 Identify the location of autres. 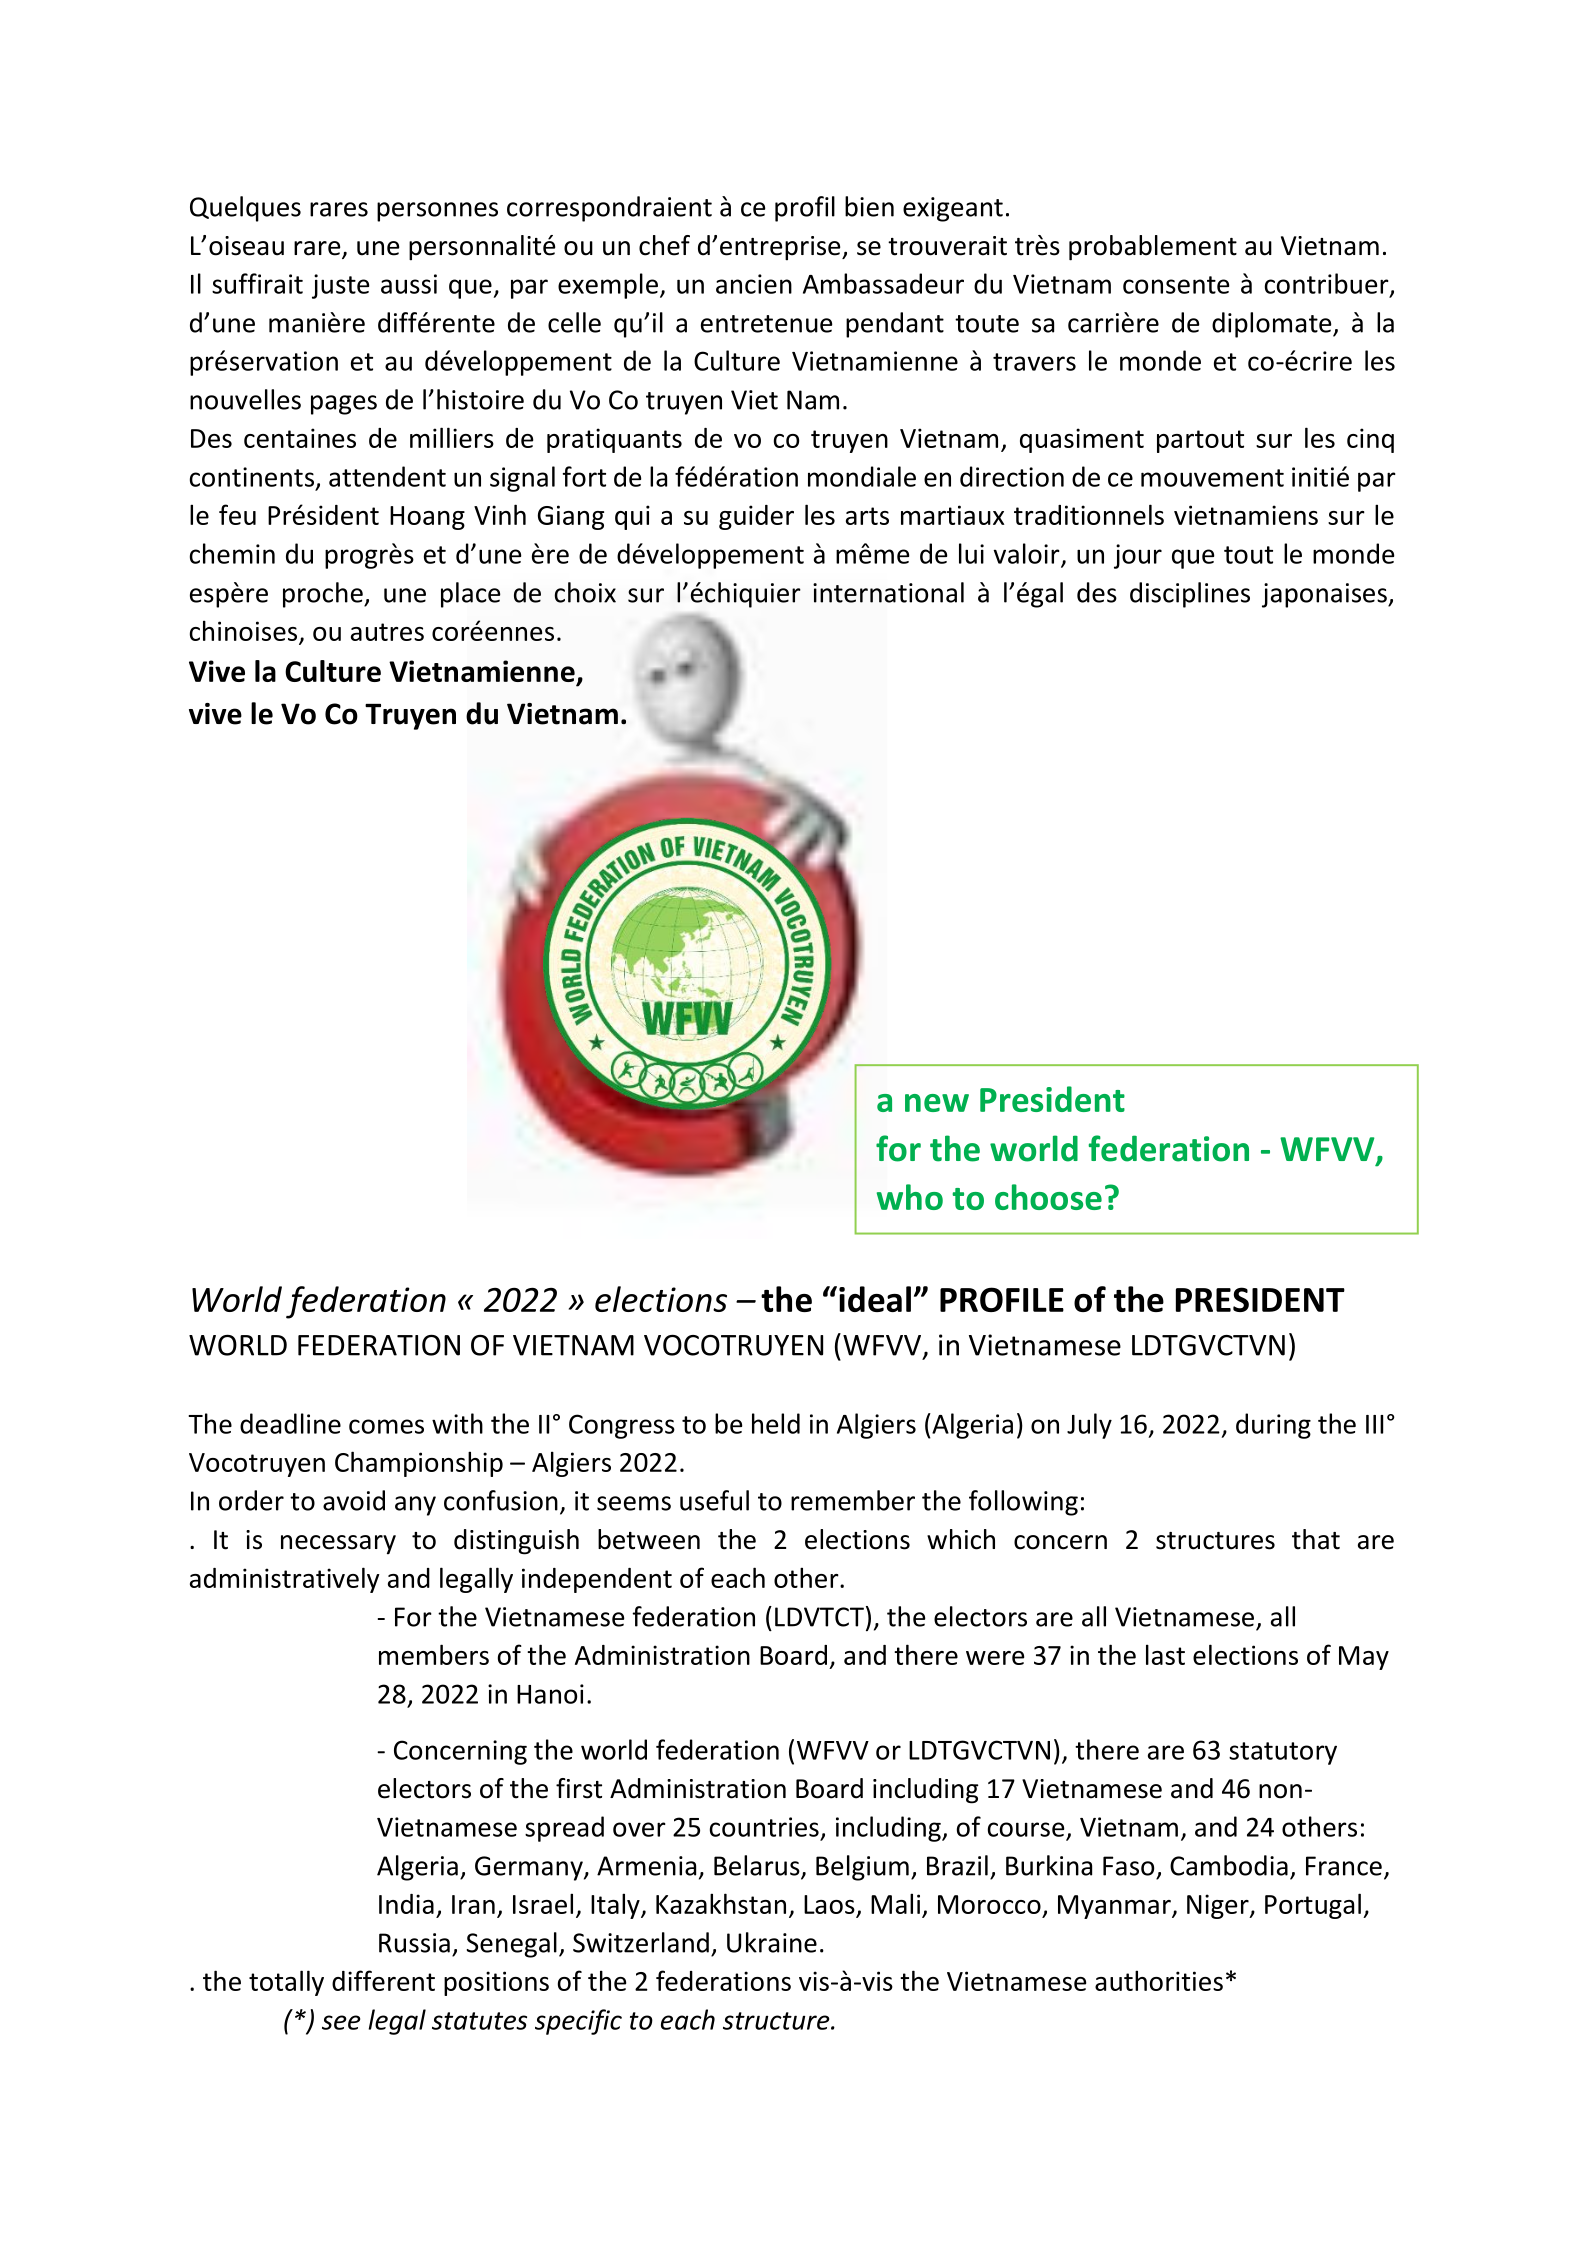
(387, 632).
